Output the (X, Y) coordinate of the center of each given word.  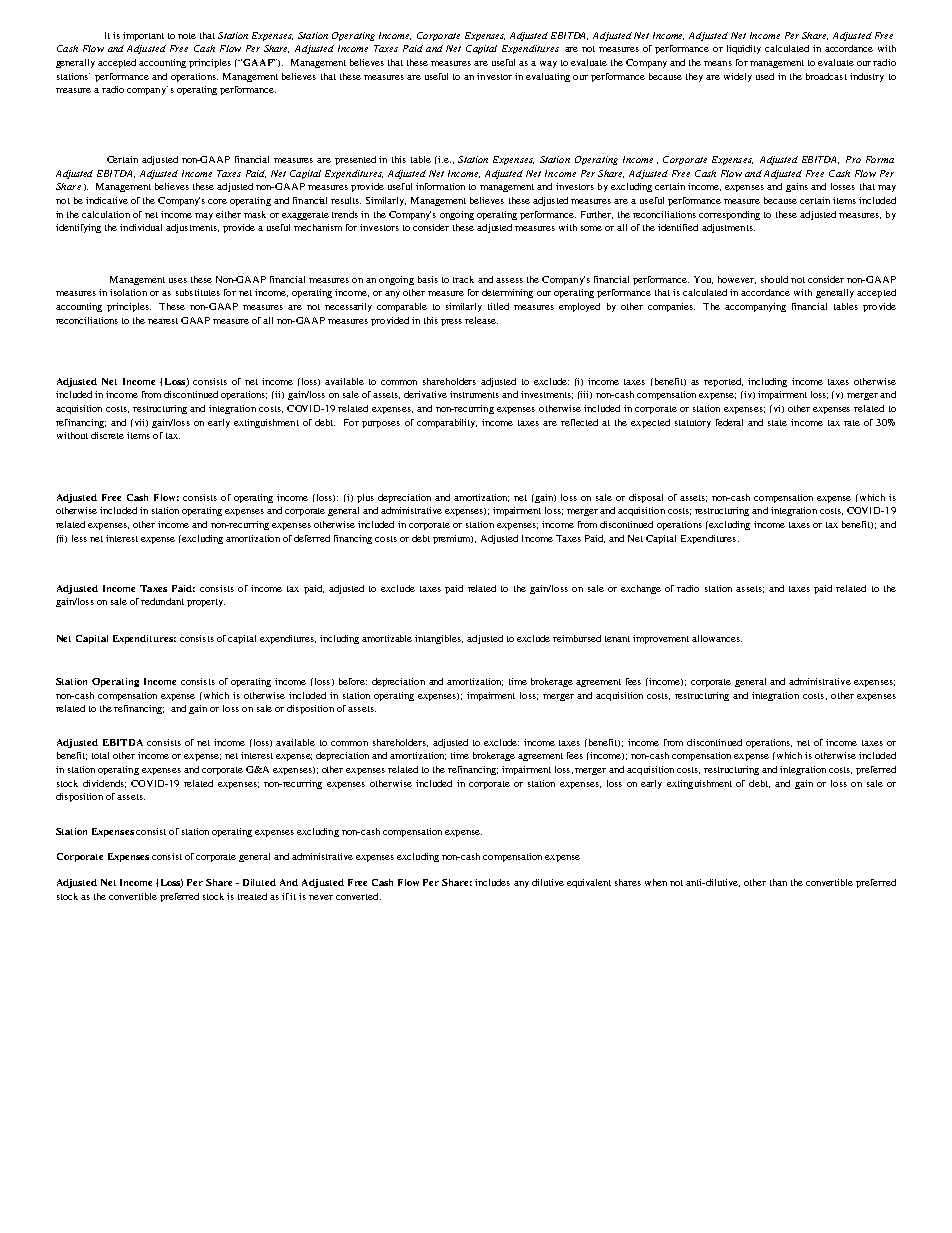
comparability (447, 423)
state (777, 423)
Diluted (259, 882)
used (765, 76)
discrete (107, 435)
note (187, 36)
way (548, 64)
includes (492, 882)
